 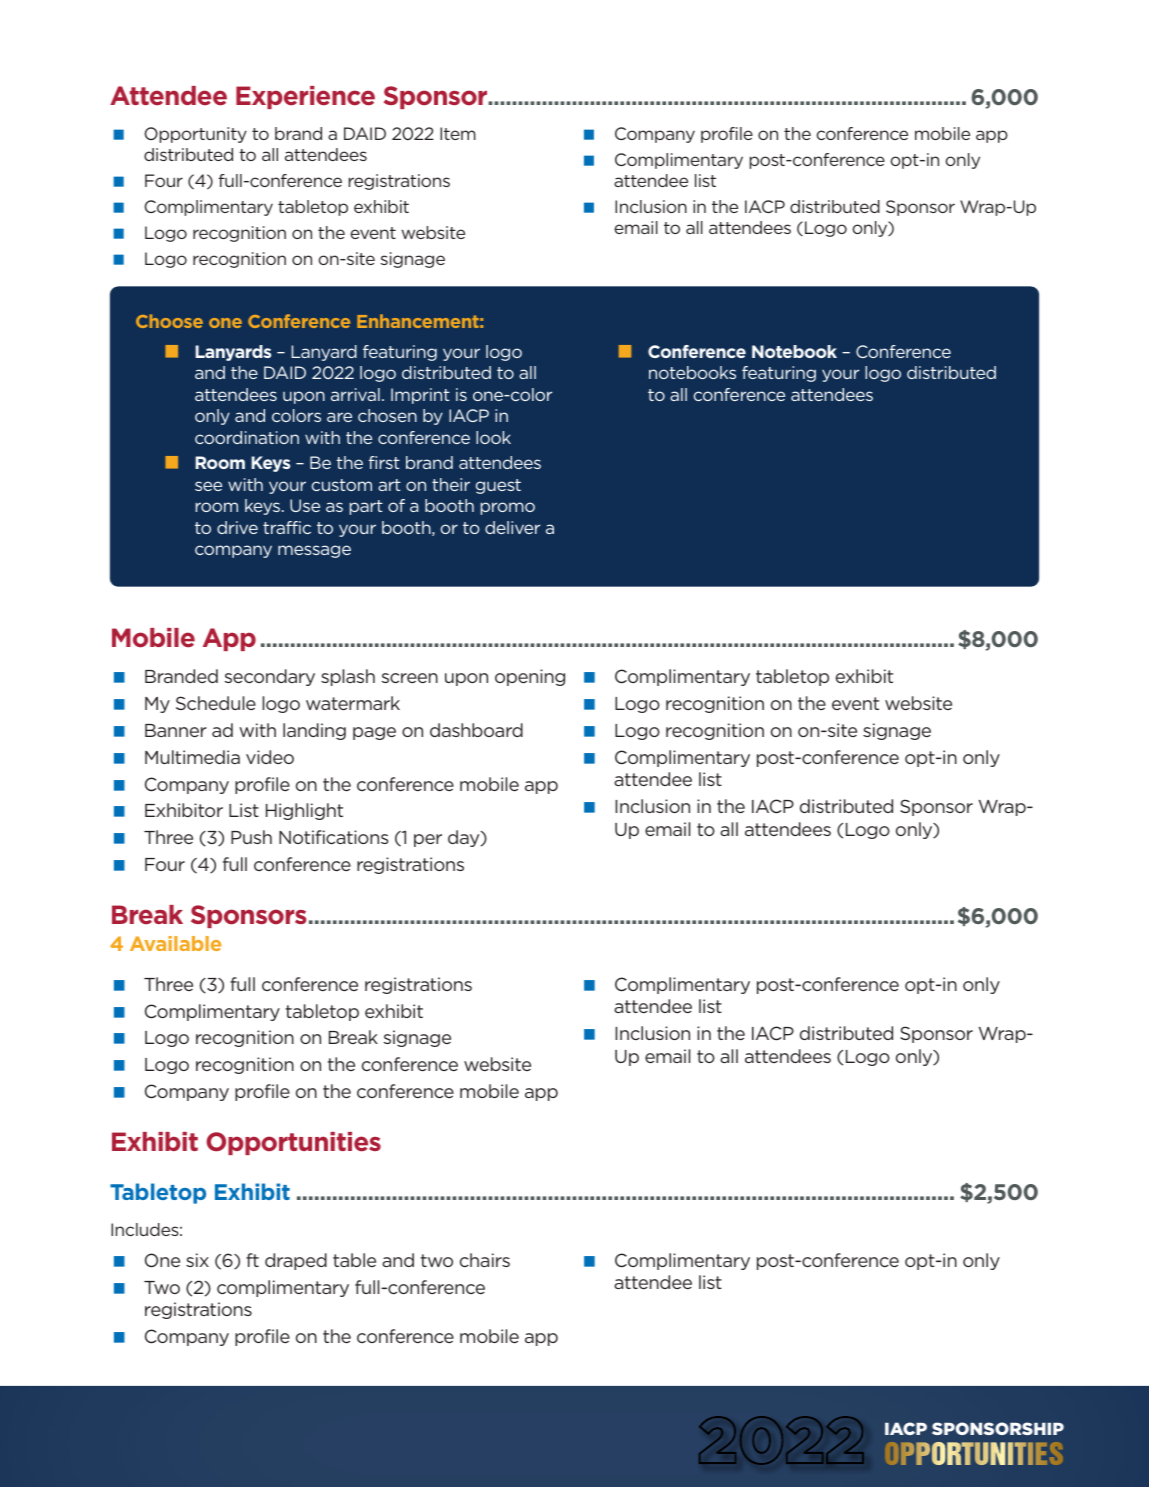 I want to click on Opportunity, so click(x=195, y=135).
